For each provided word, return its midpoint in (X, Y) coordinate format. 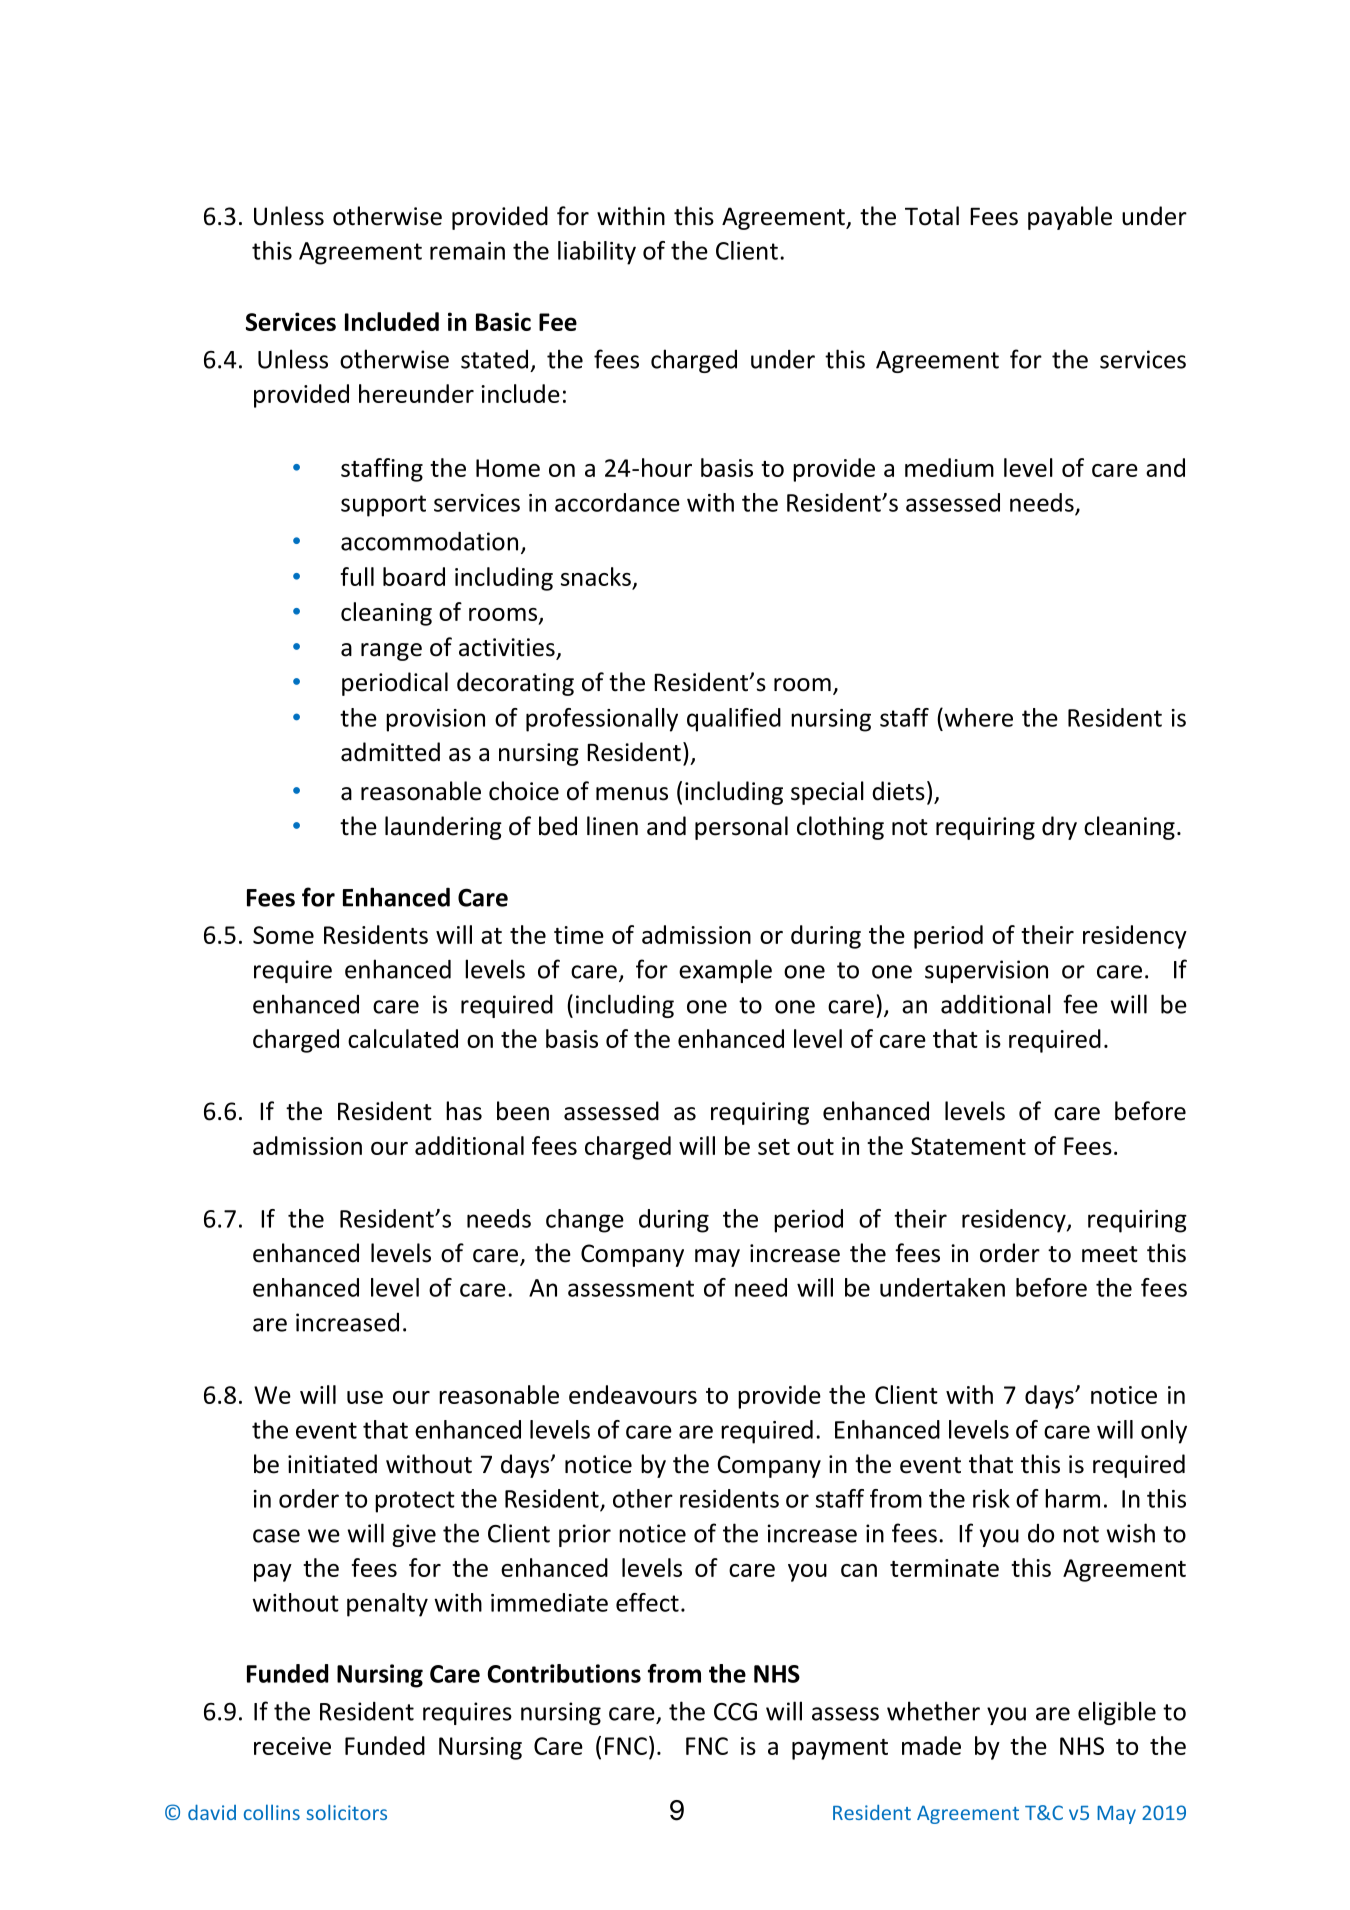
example (725, 971)
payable (1070, 218)
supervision (986, 971)
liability (597, 253)
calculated (403, 1038)
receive (292, 1746)
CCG (735, 1712)
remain (467, 251)
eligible (1117, 1713)
